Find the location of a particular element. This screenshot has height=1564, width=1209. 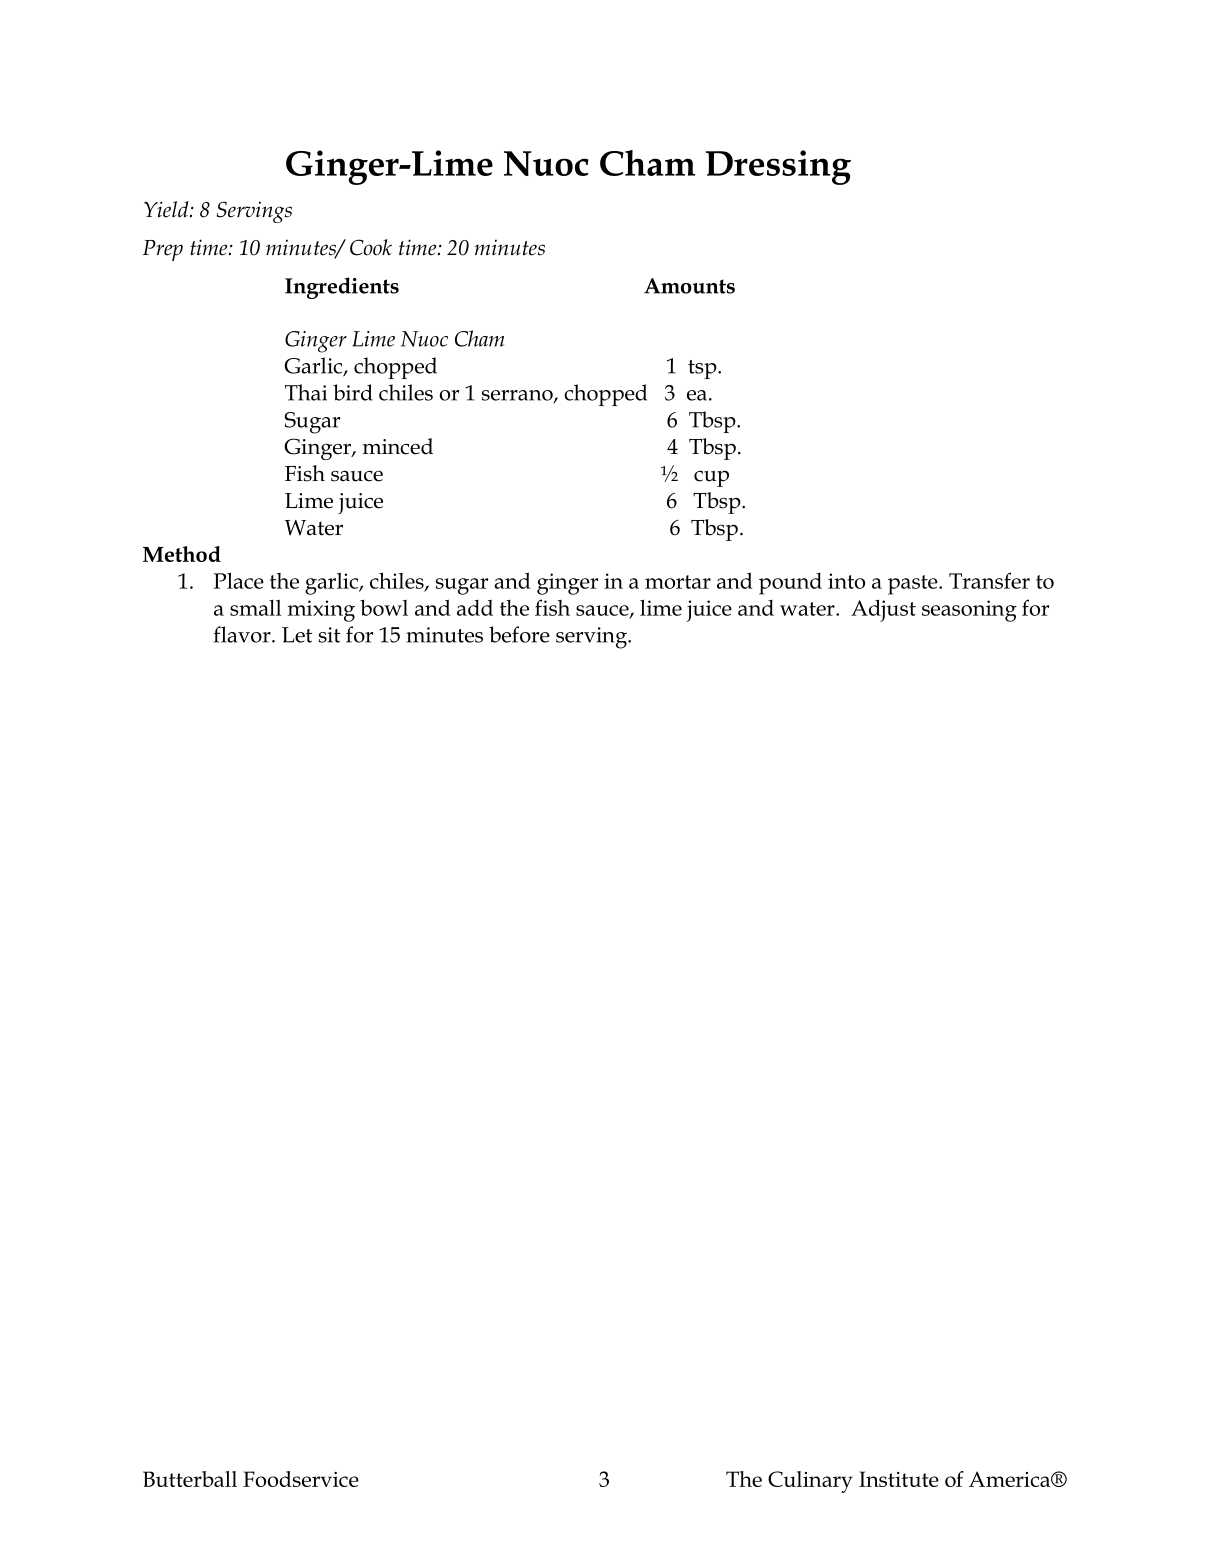

seasoning is located at coordinates (969, 611).
